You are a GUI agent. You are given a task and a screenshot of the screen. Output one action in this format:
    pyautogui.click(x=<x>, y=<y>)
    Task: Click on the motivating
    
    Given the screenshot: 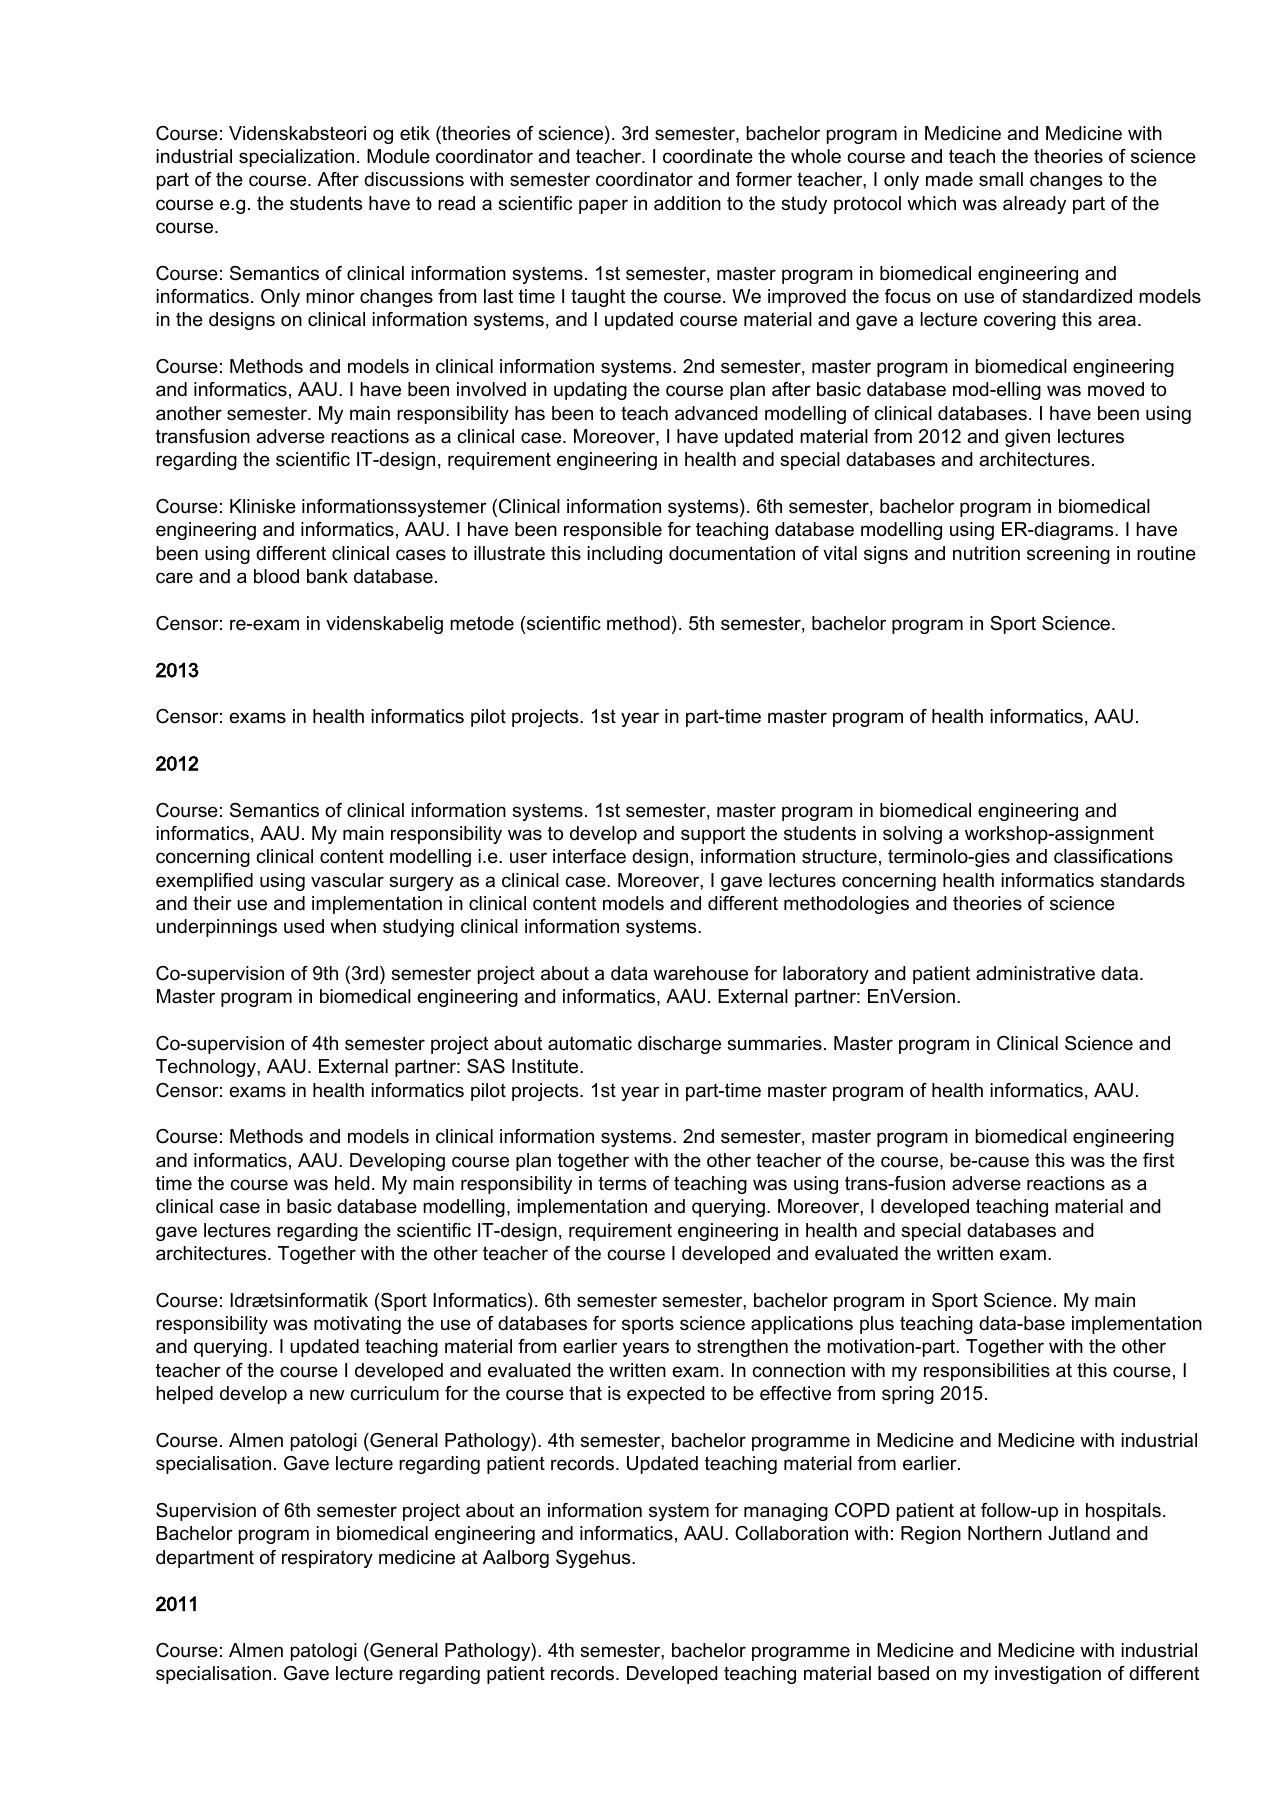 What is the action you would take?
    pyautogui.click(x=357, y=1325)
